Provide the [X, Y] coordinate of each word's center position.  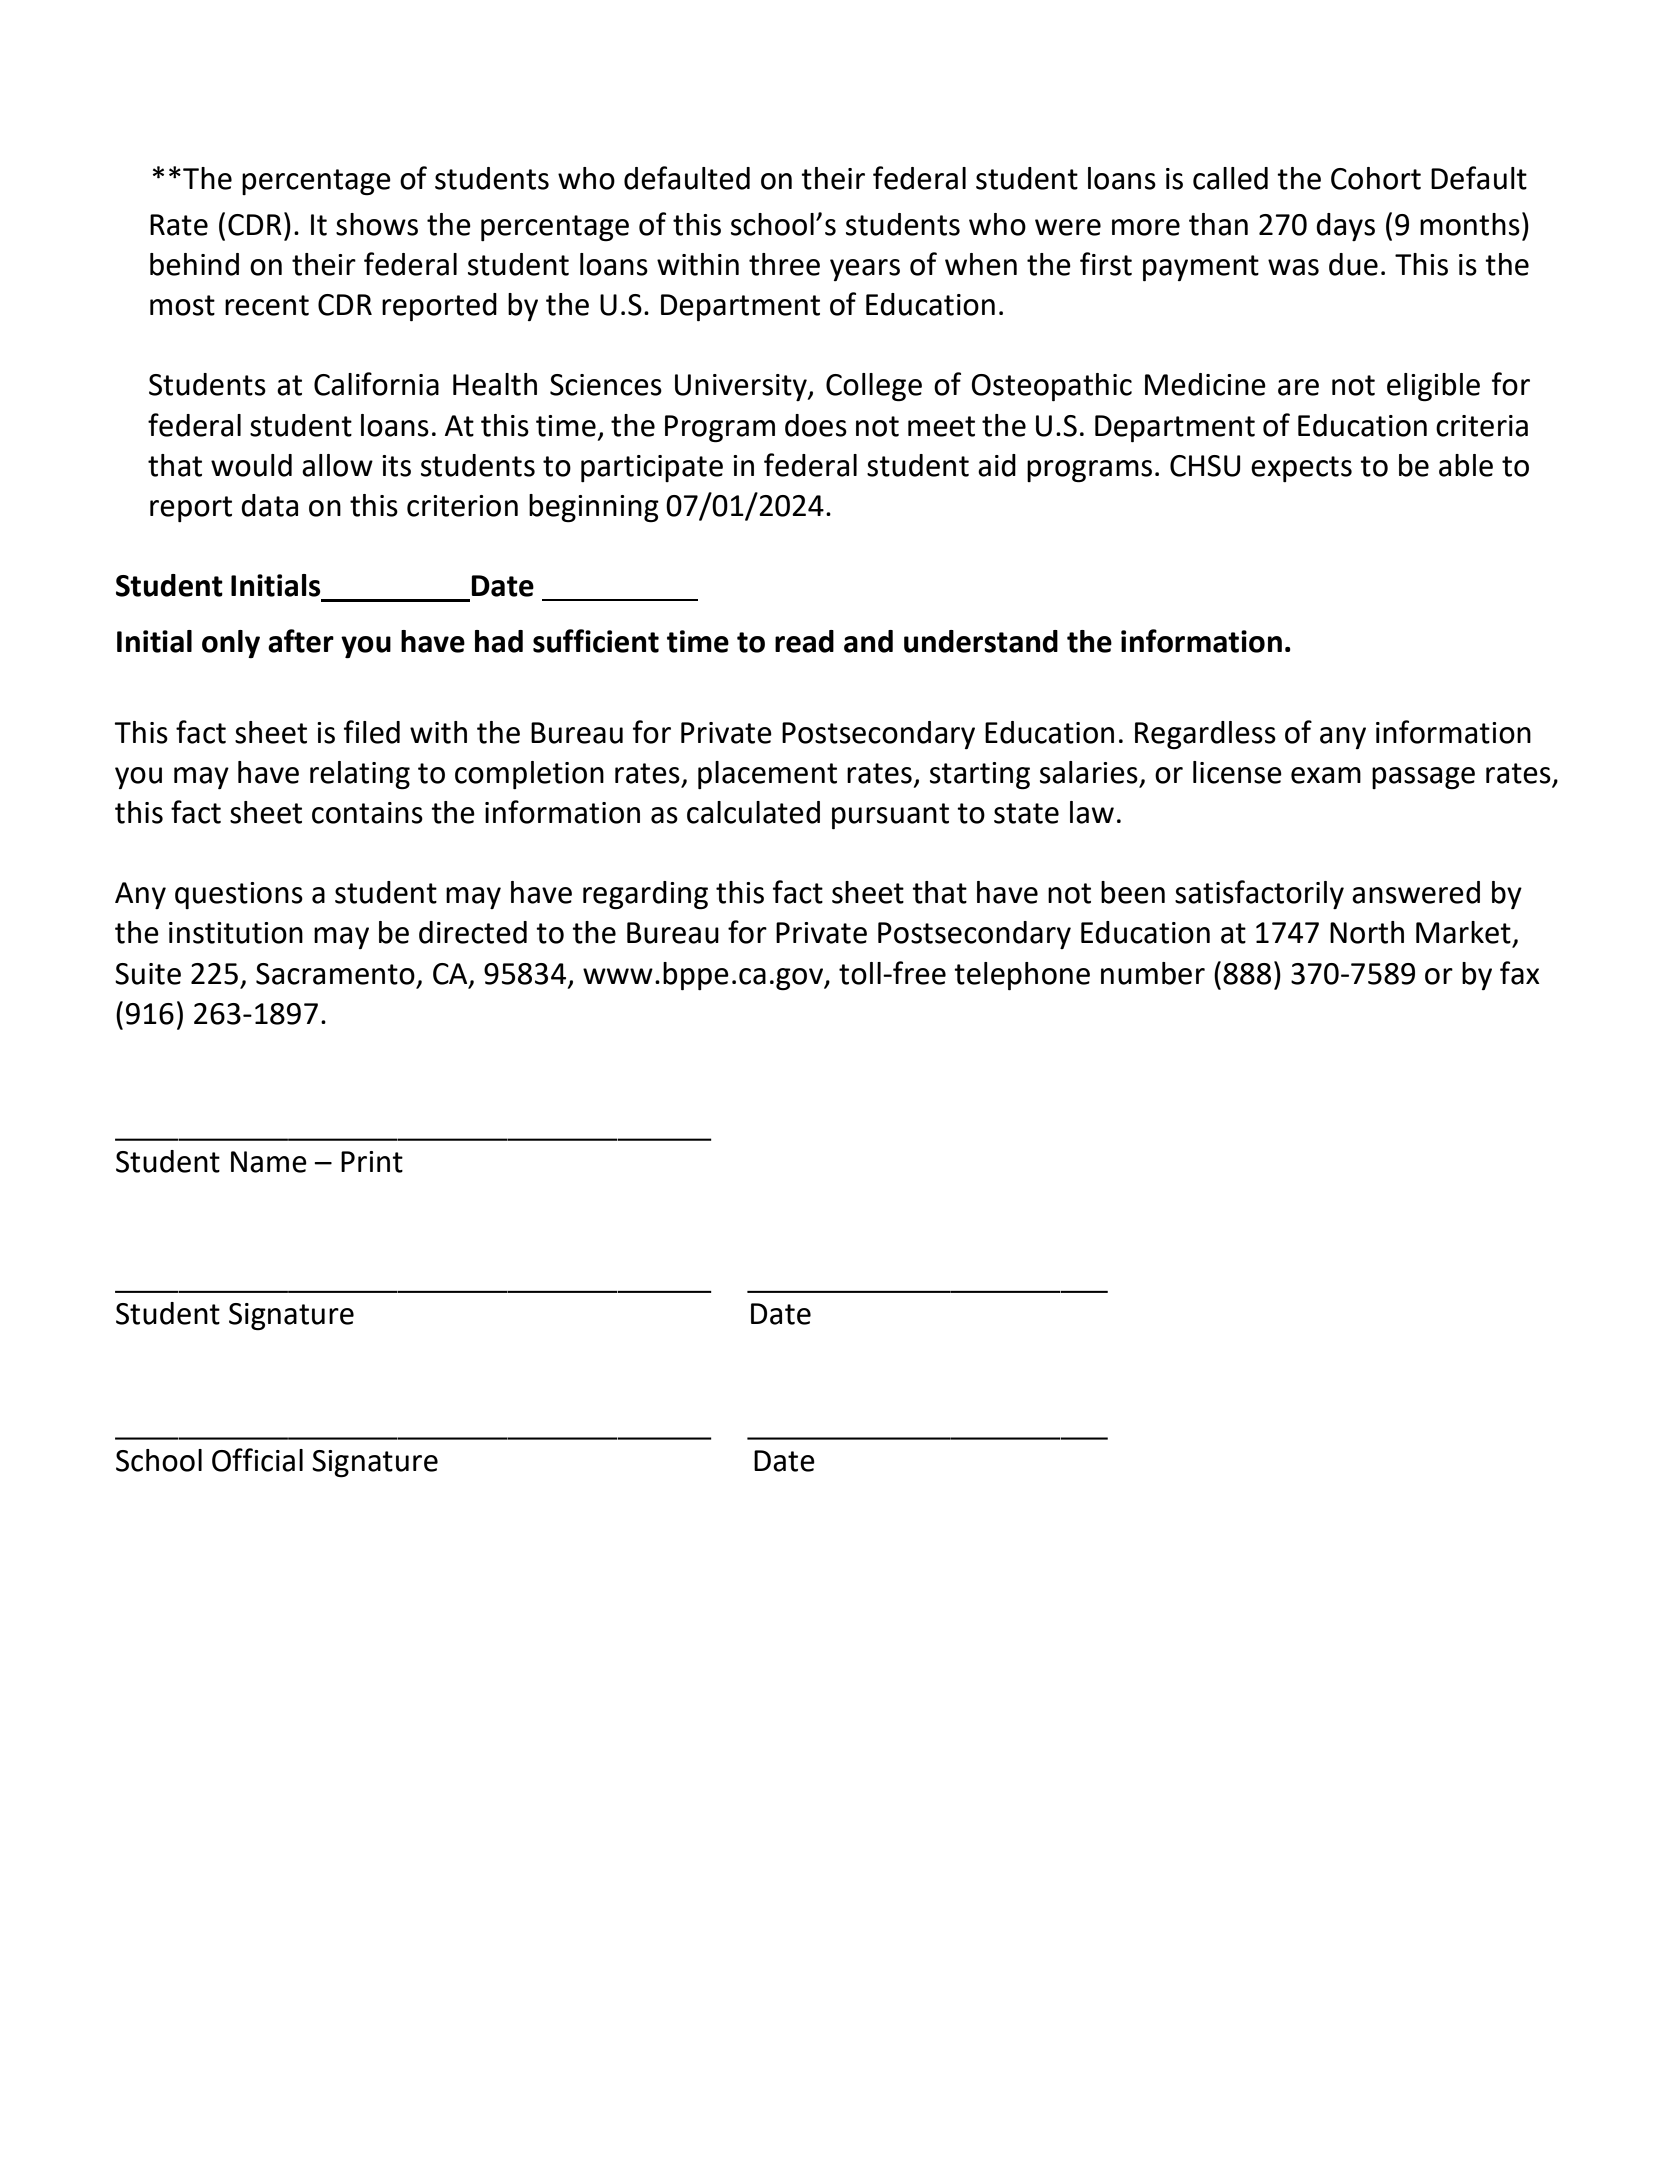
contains [367, 813]
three [784, 264]
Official [257, 1460]
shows [377, 224]
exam [1326, 775]
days [1345, 227]
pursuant [890, 816]
